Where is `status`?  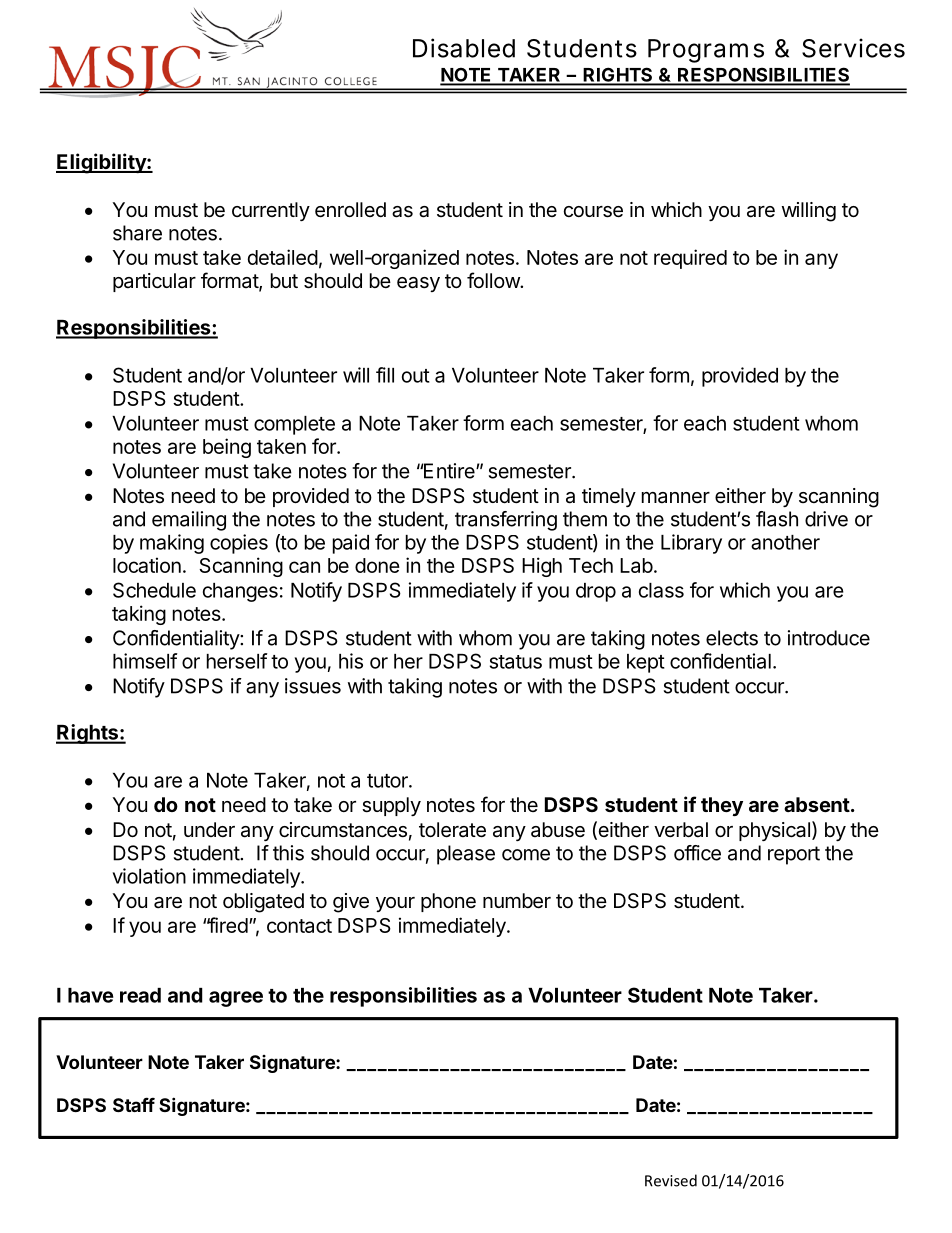
status is located at coordinates (516, 662).
